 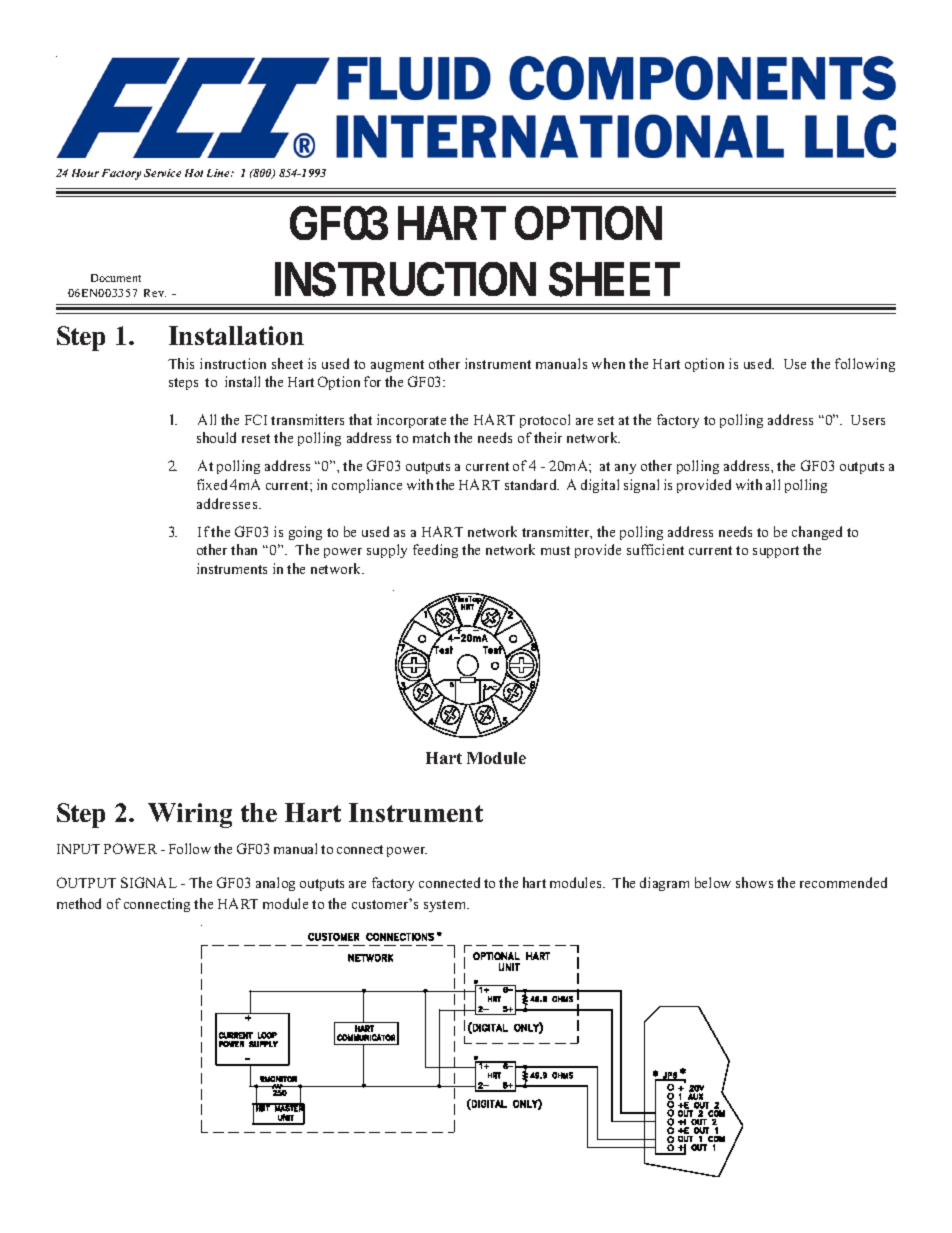 I want to click on Service, so click(x=162, y=173).
